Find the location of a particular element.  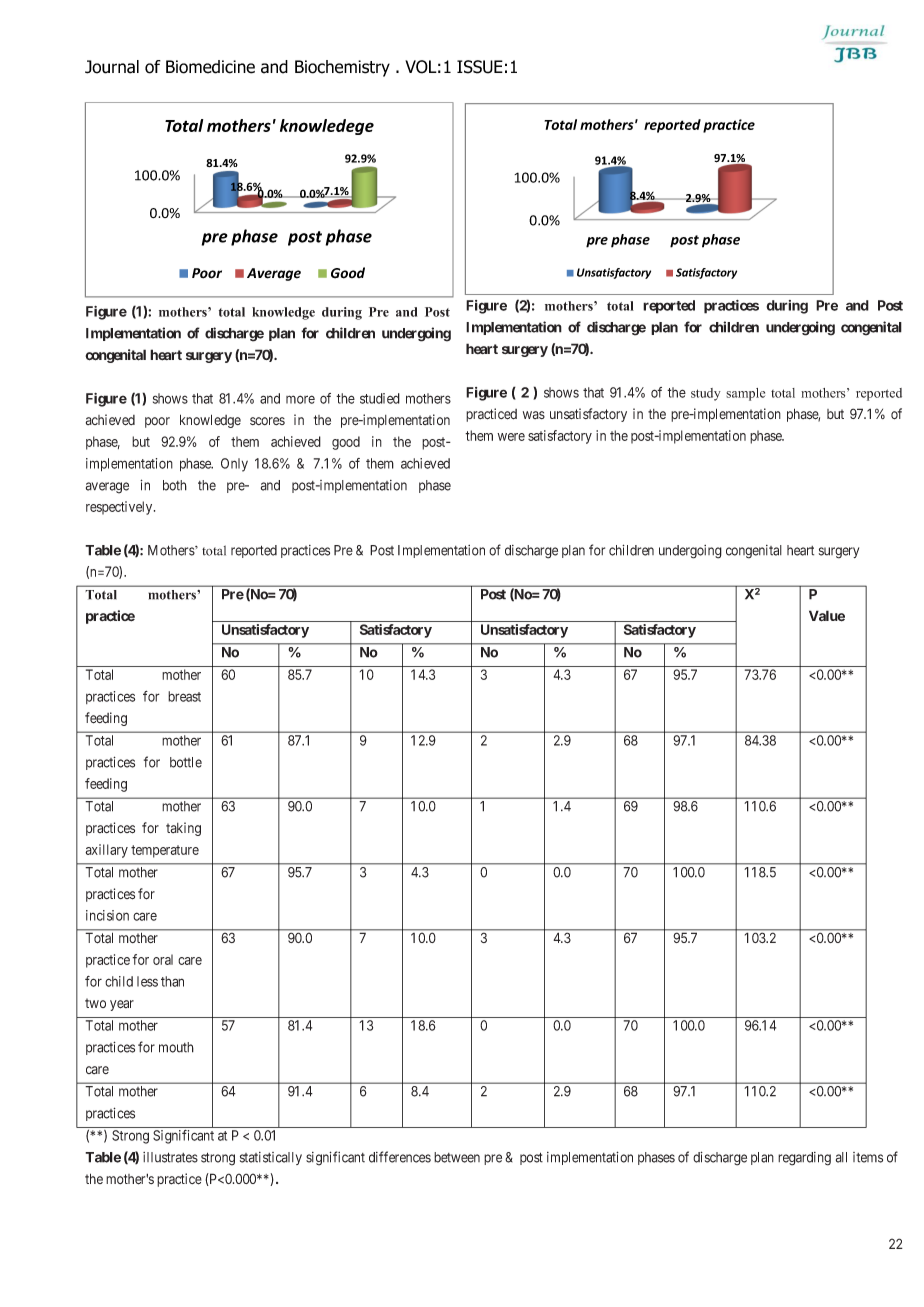

Value is located at coordinates (827, 616).
